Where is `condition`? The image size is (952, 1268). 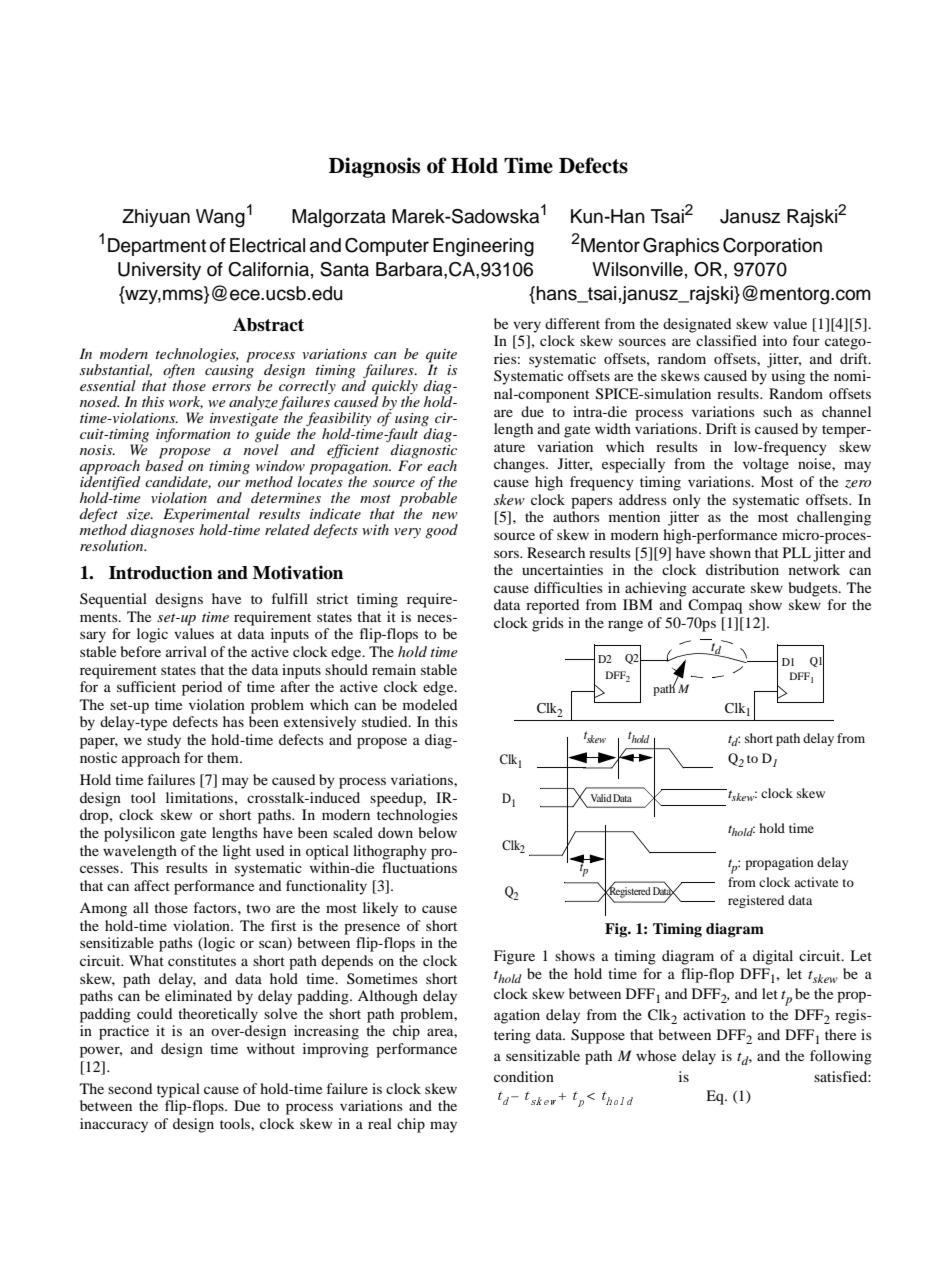 condition is located at coordinates (524, 1076).
